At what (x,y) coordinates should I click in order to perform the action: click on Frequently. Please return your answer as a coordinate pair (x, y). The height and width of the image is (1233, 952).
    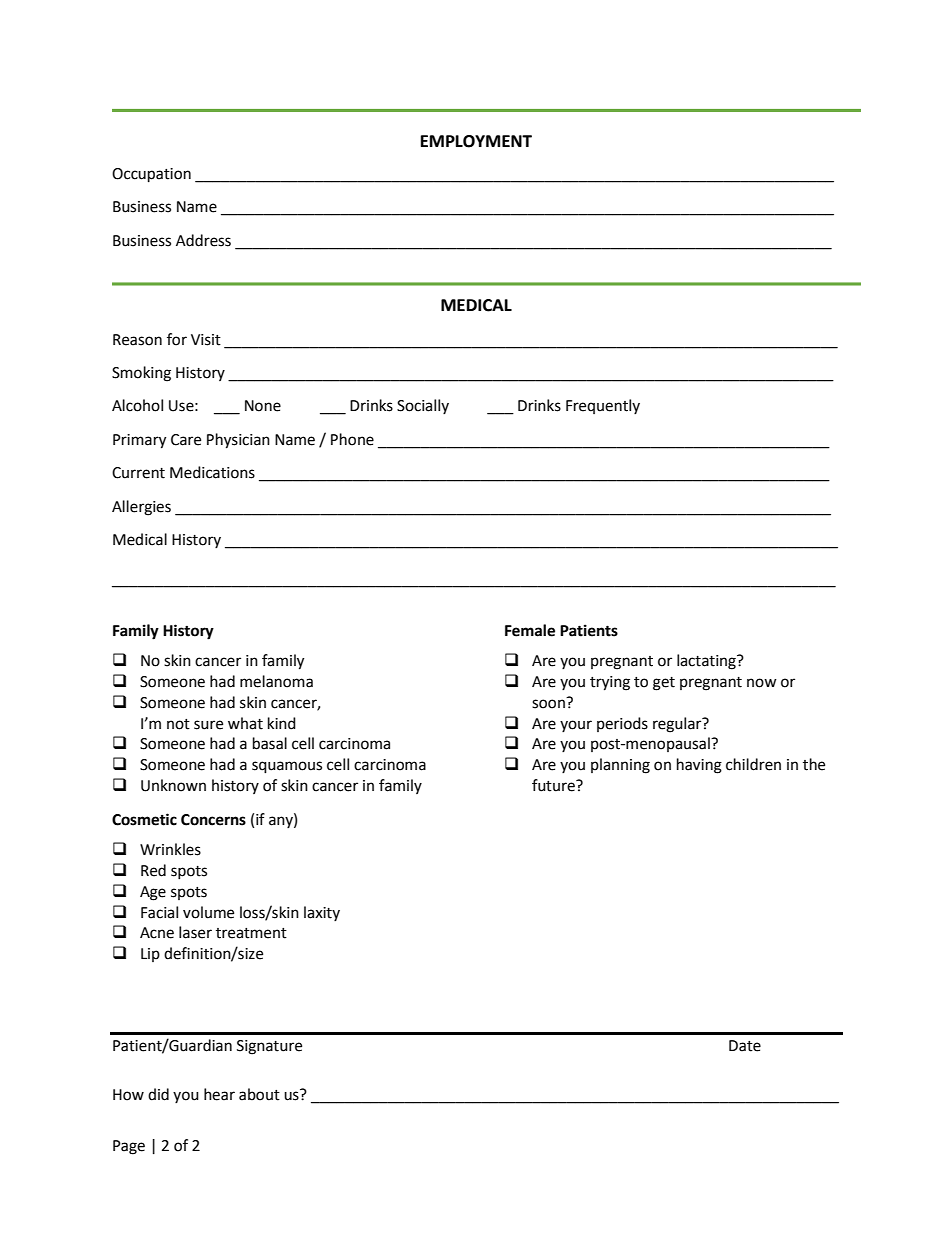
    Looking at the image, I should click on (603, 406).
